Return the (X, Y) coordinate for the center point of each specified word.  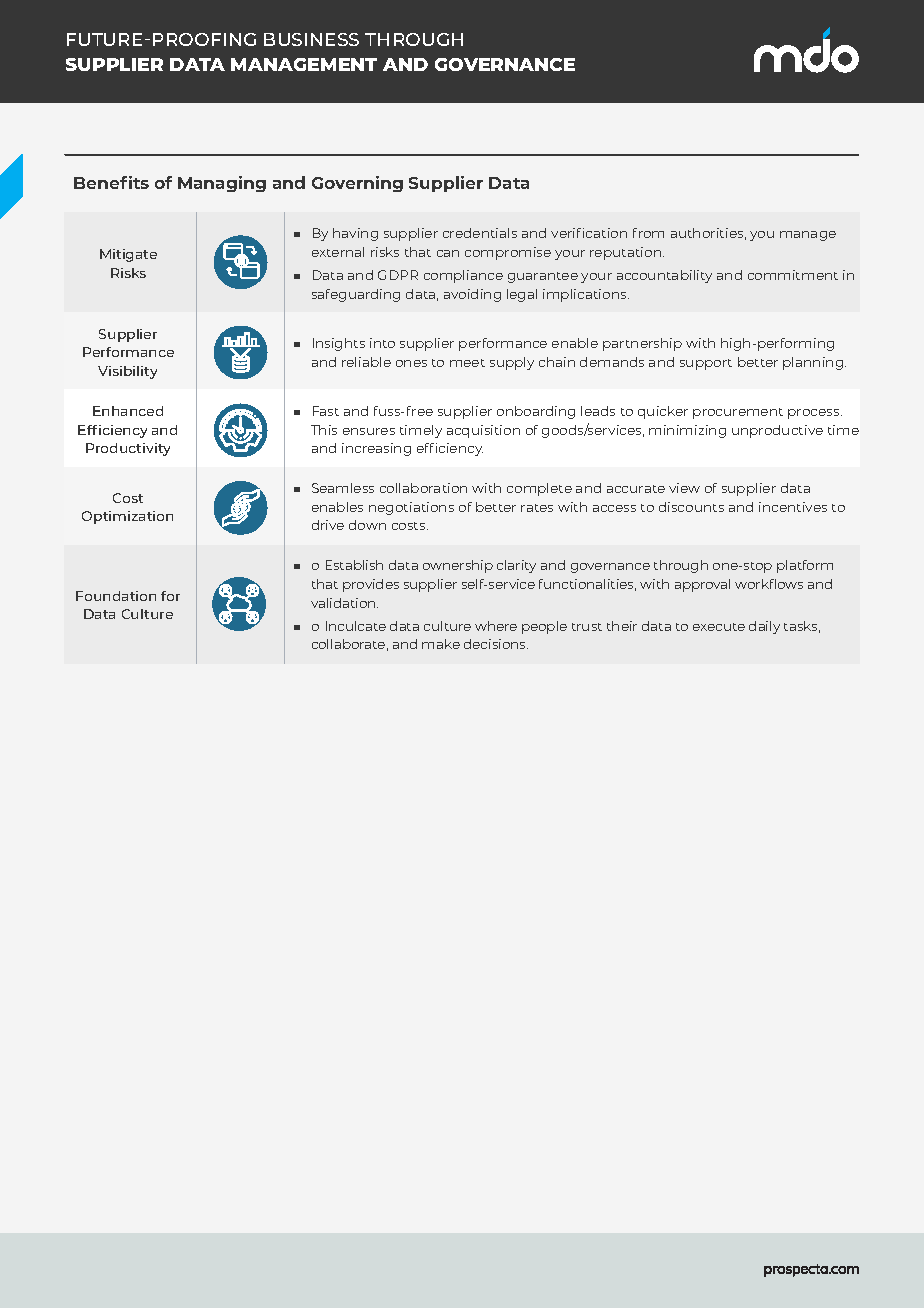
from (648, 233)
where (496, 626)
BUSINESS (311, 39)
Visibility (127, 372)
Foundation (116, 596)
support (706, 364)
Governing (357, 184)
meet (467, 363)
